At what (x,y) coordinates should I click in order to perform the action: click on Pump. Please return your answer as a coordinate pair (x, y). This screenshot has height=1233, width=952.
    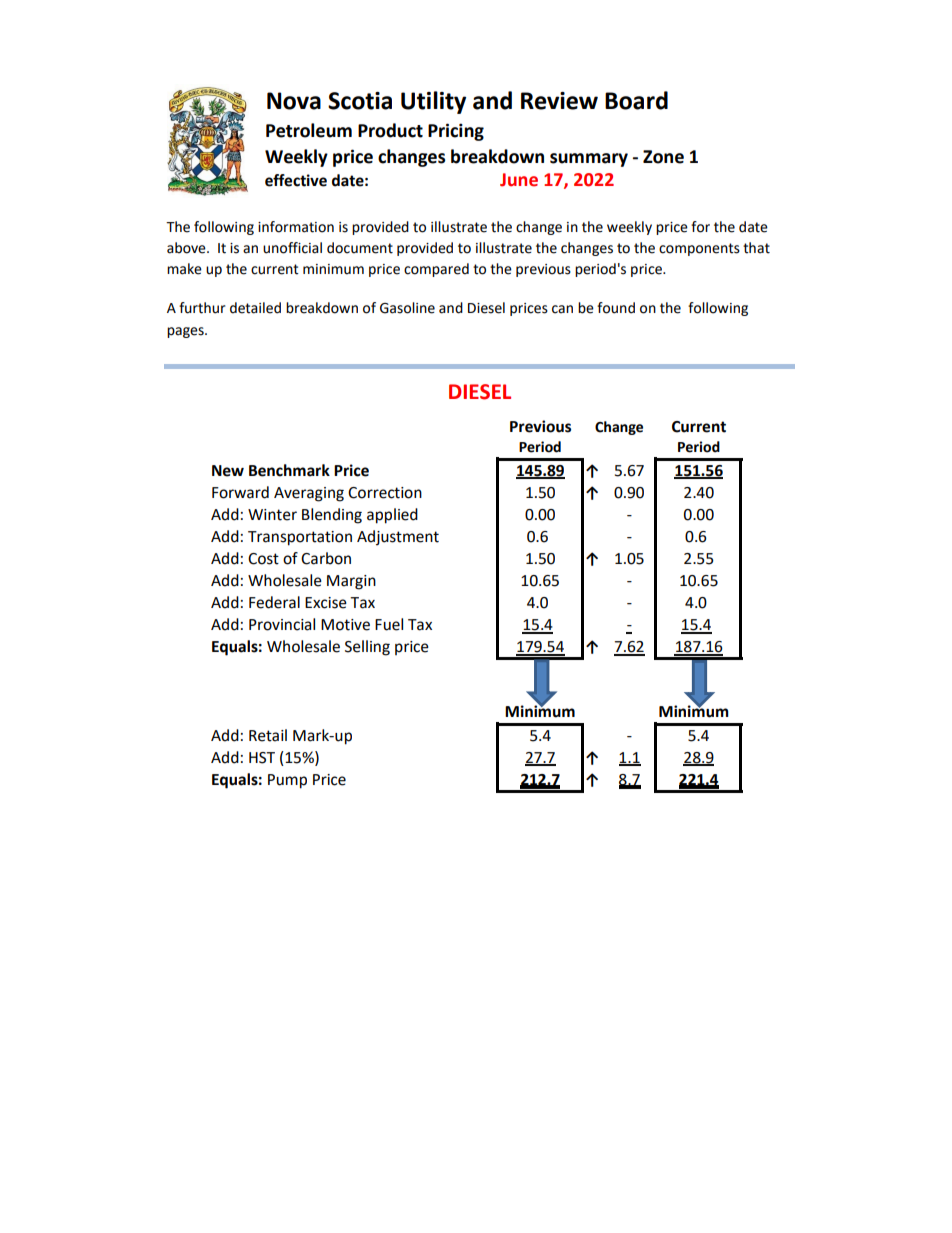
    Looking at the image, I should click on (287, 781).
